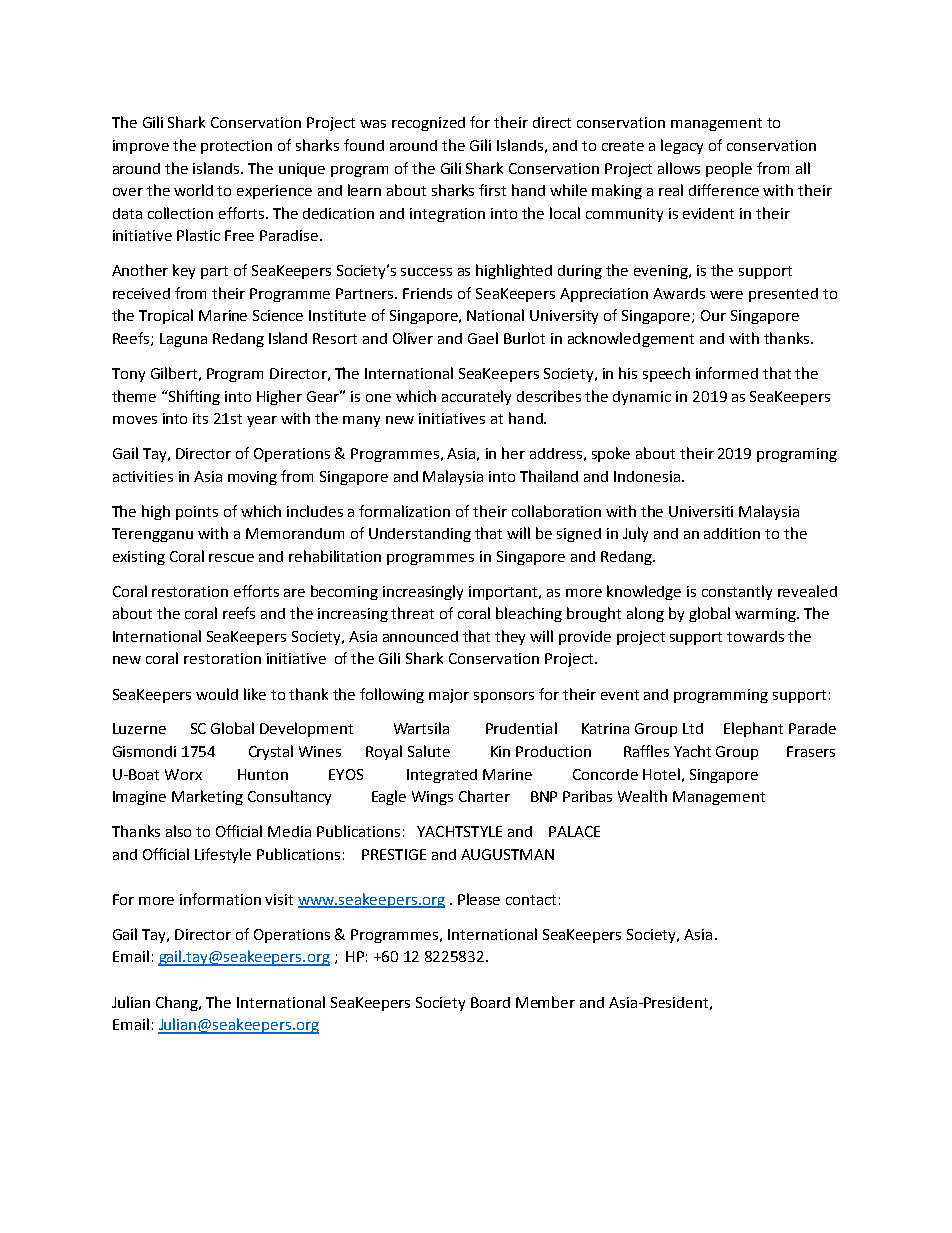 This screenshot has height=1233, width=952. Describe the element at coordinates (545, 1002) in the screenshot. I see `Member` at that location.
